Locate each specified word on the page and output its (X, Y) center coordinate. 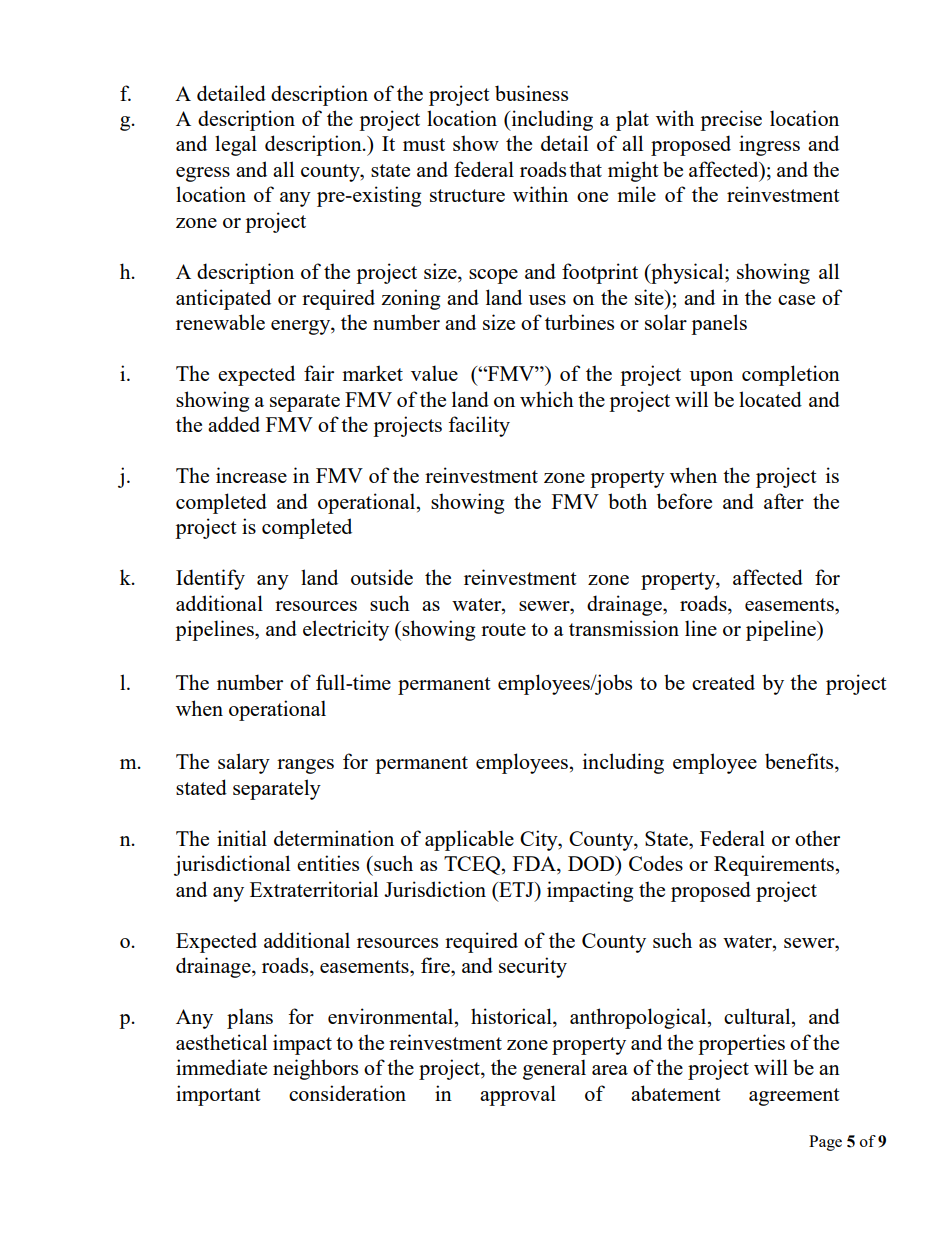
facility (479, 426)
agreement (794, 1097)
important (218, 1095)
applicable (469, 840)
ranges (305, 766)
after (784, 501)
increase (251, 475)
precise (731, 120)
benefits (800, 762)
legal (236, 145)
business (531, 93)
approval (518, 1095)
